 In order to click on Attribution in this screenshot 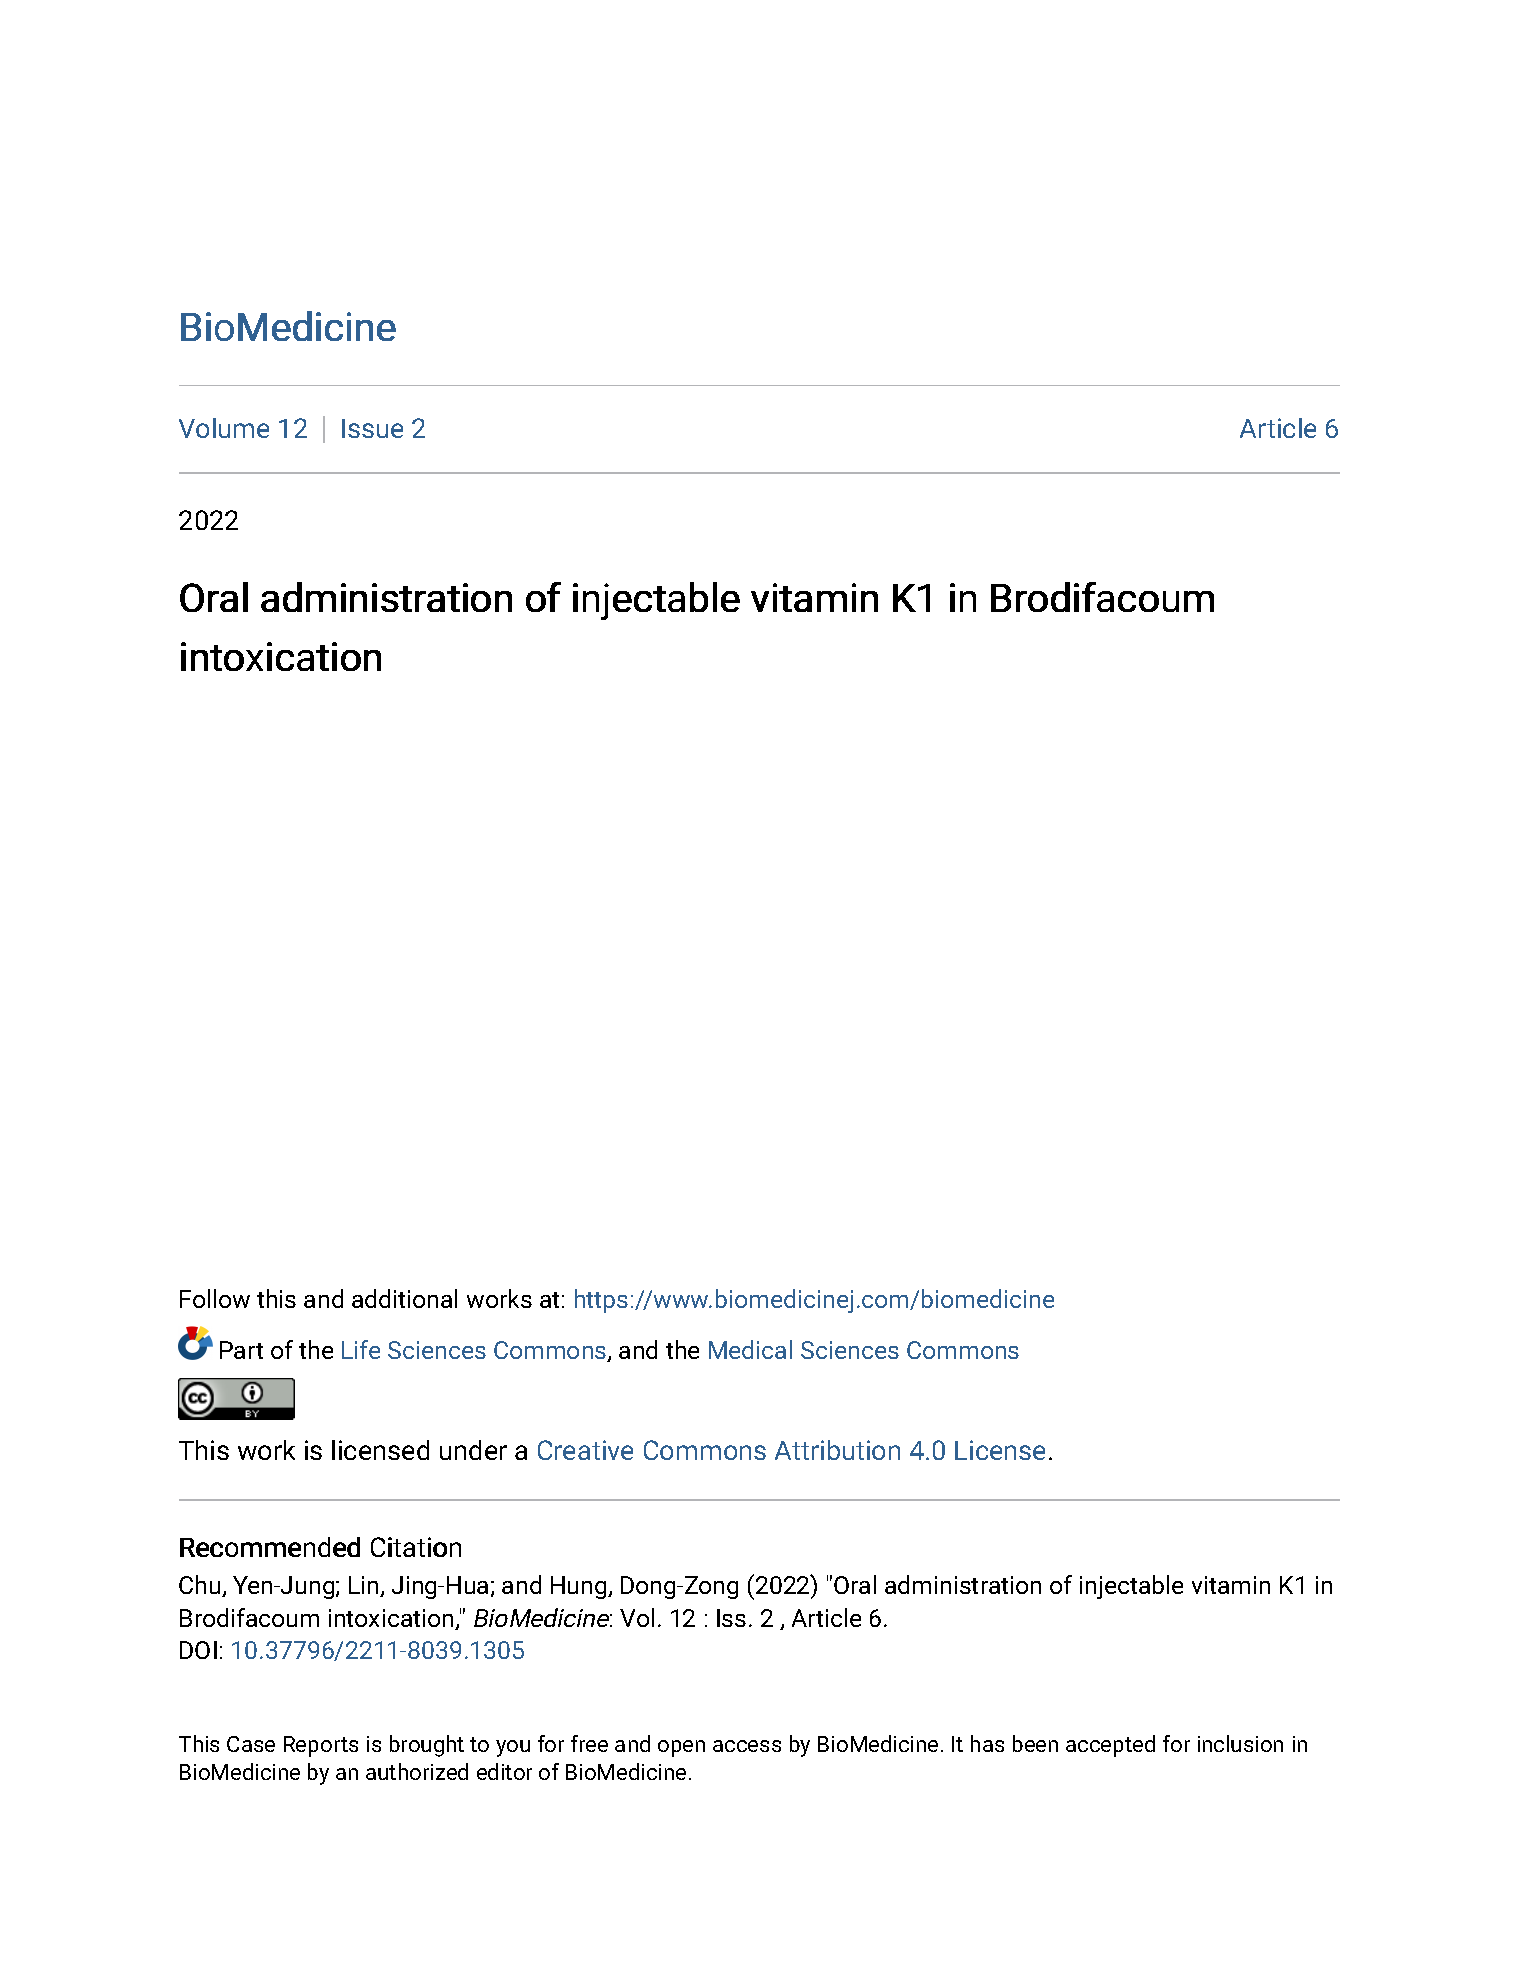, I will do `click(837, 1450)`.
